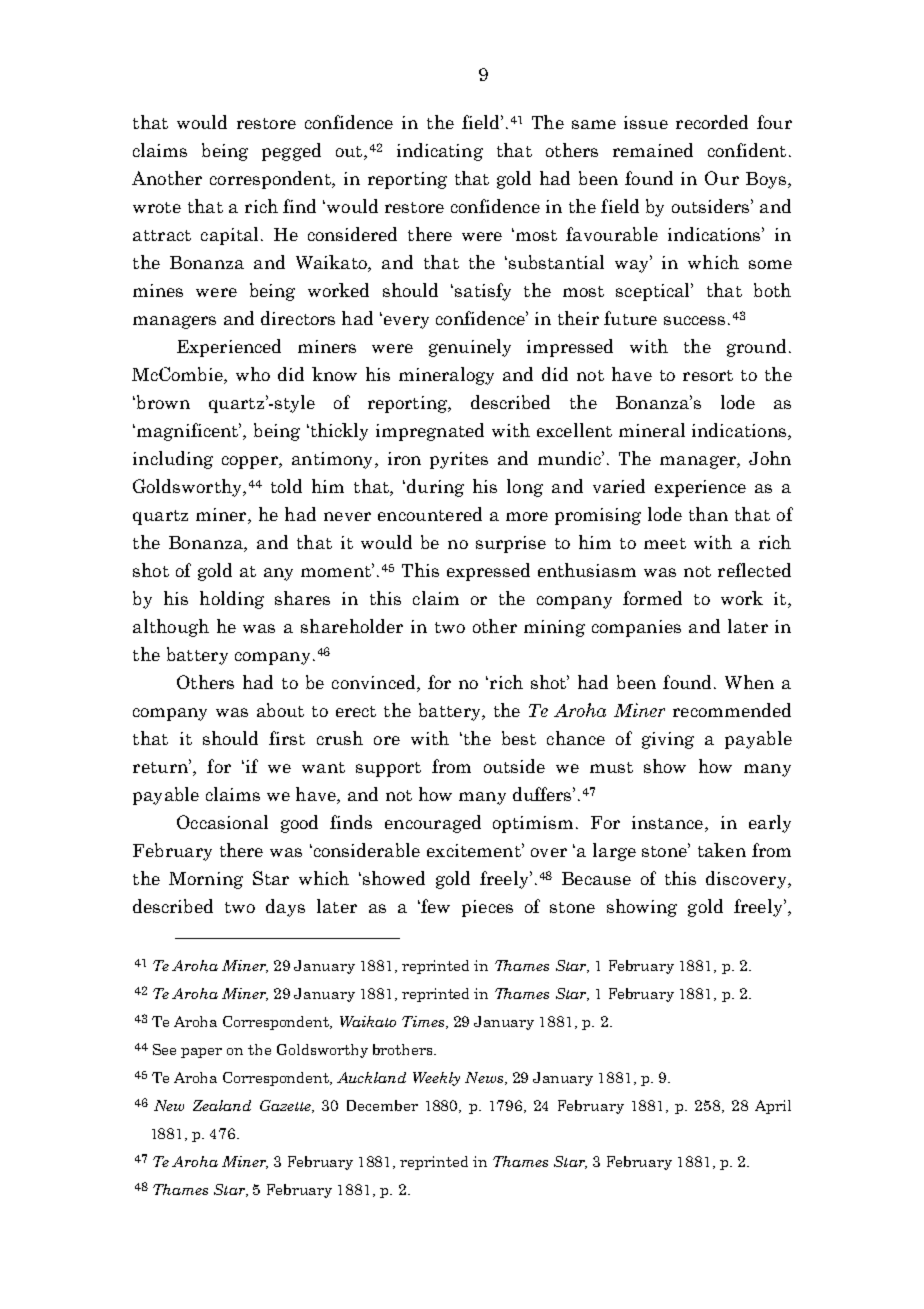 This screenshot has height=1309, width=924. What do you see at coordinates (291, 152) in the screenshot?
I see `pegged` at bounding box center [291, 152].
